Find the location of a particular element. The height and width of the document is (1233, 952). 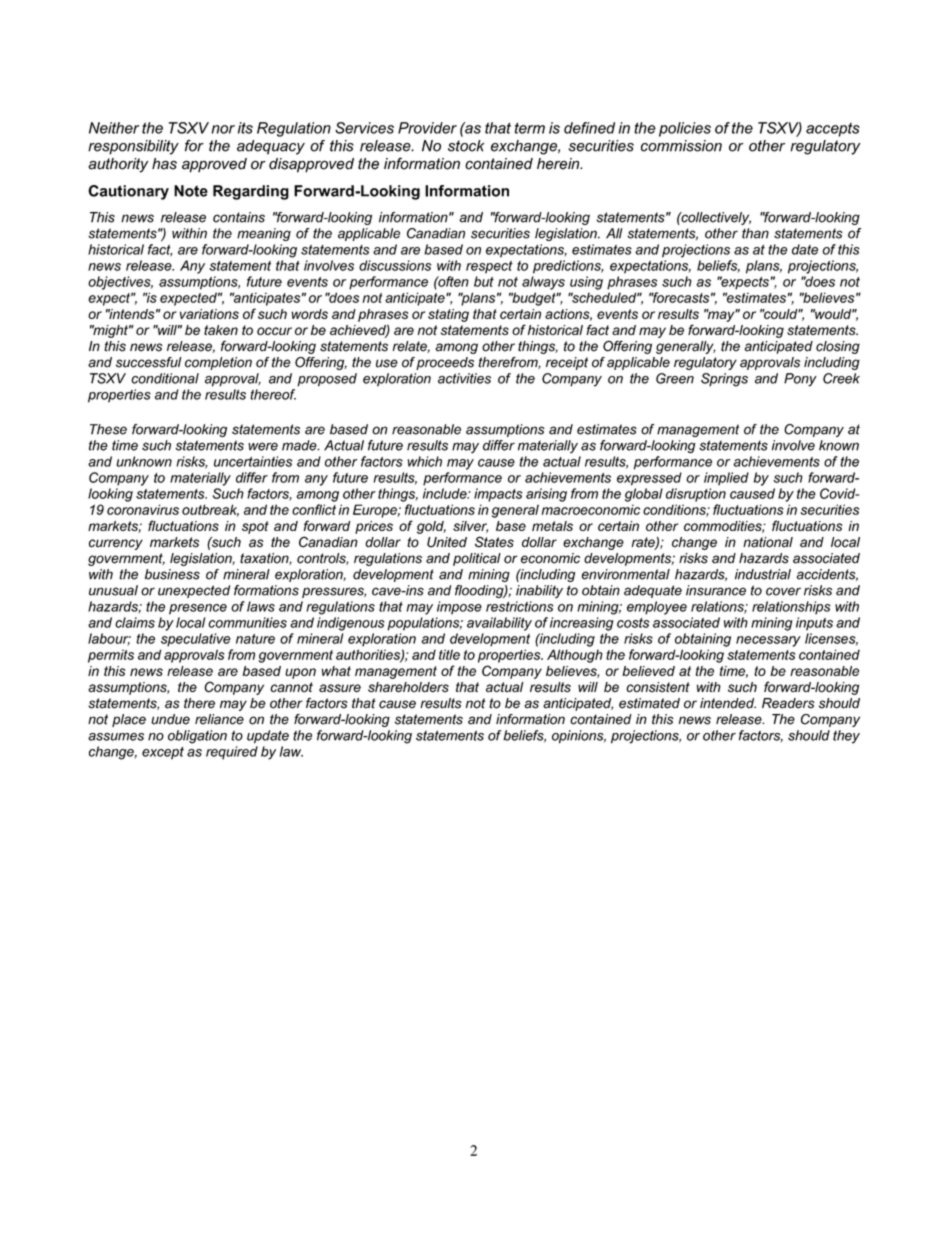

nor is located at coordinates (223, 129).
